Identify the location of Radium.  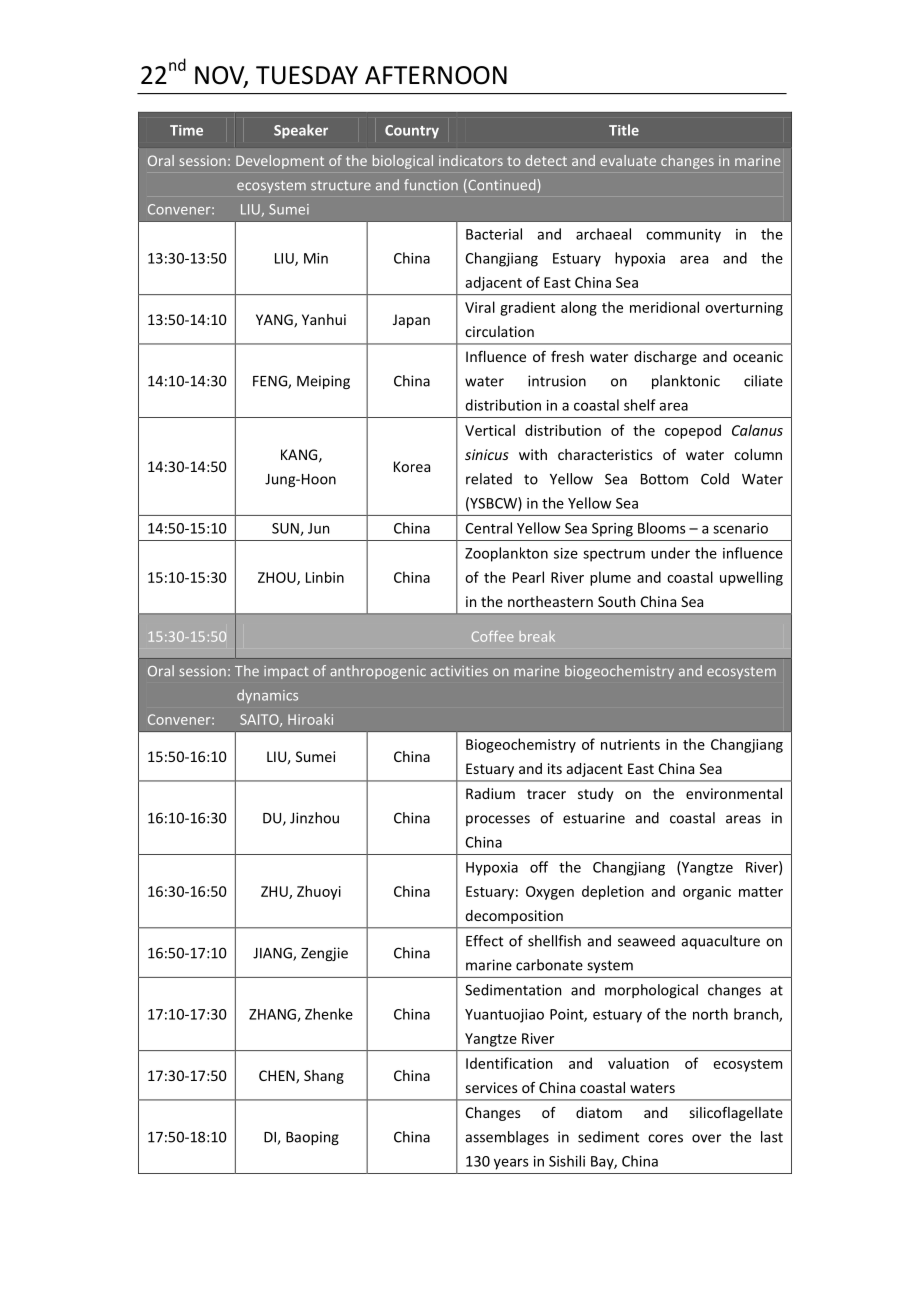
(490, 793).
